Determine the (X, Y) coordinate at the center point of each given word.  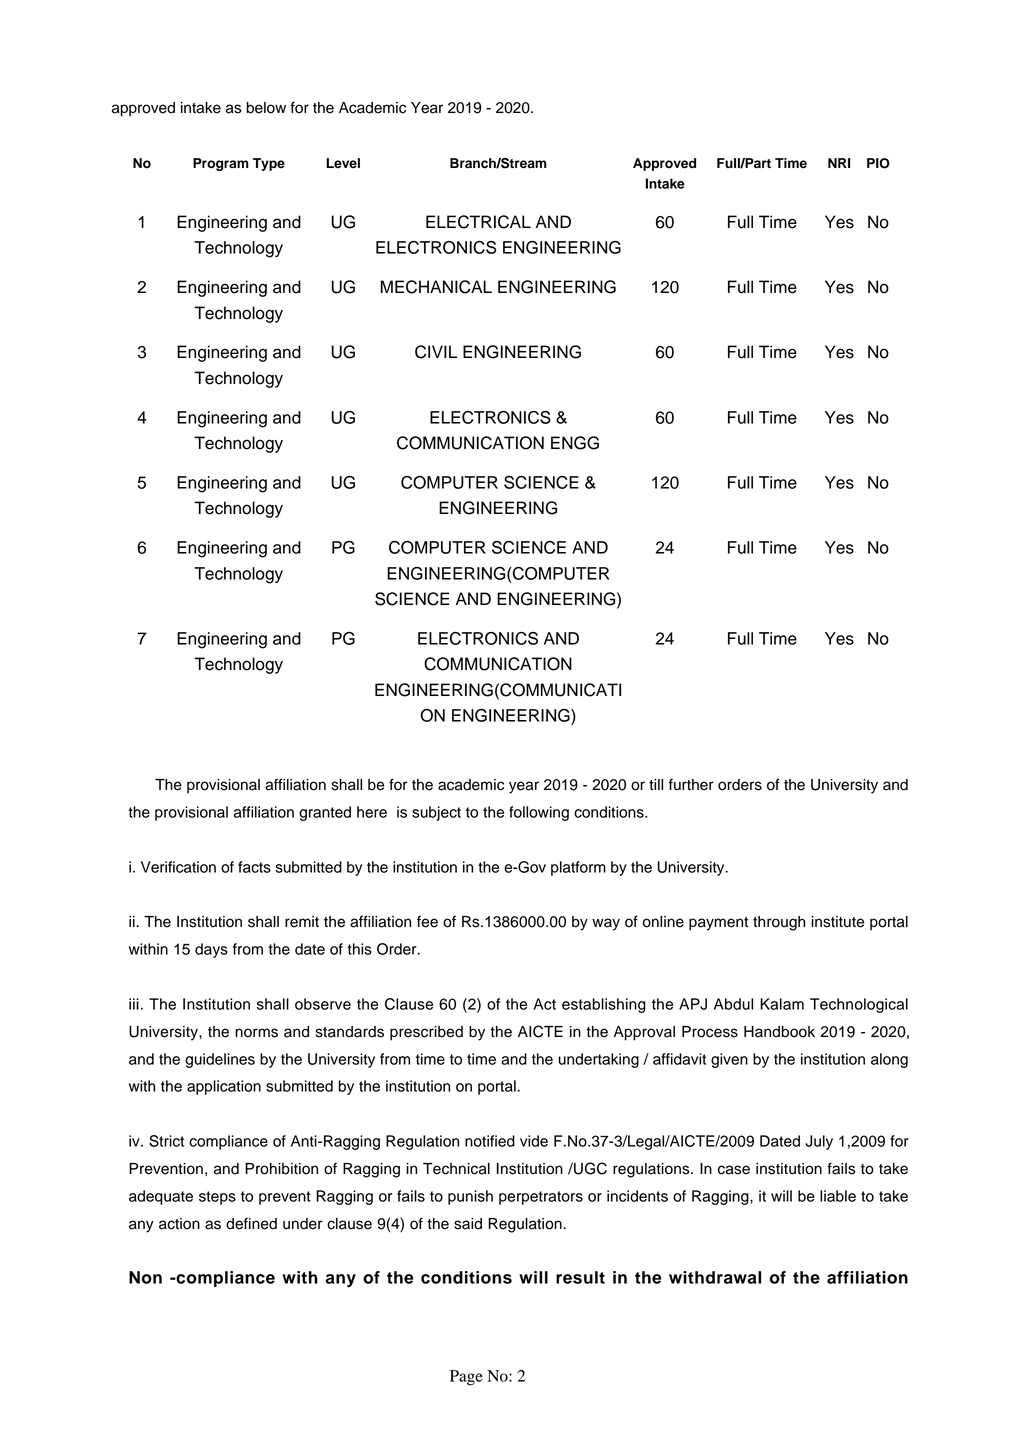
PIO (878, 163)
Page (466, 1378)
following (539, 813)
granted (325, 813)
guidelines (220, 1060)
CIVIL (436, 352)
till (656, 784)
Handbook (779, 1032)
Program (221, 164)
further (691, 784)
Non (145, 1277)
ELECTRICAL (478, 222)
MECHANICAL (436, 287)
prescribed (426, 1033)
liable (838, 1196)
